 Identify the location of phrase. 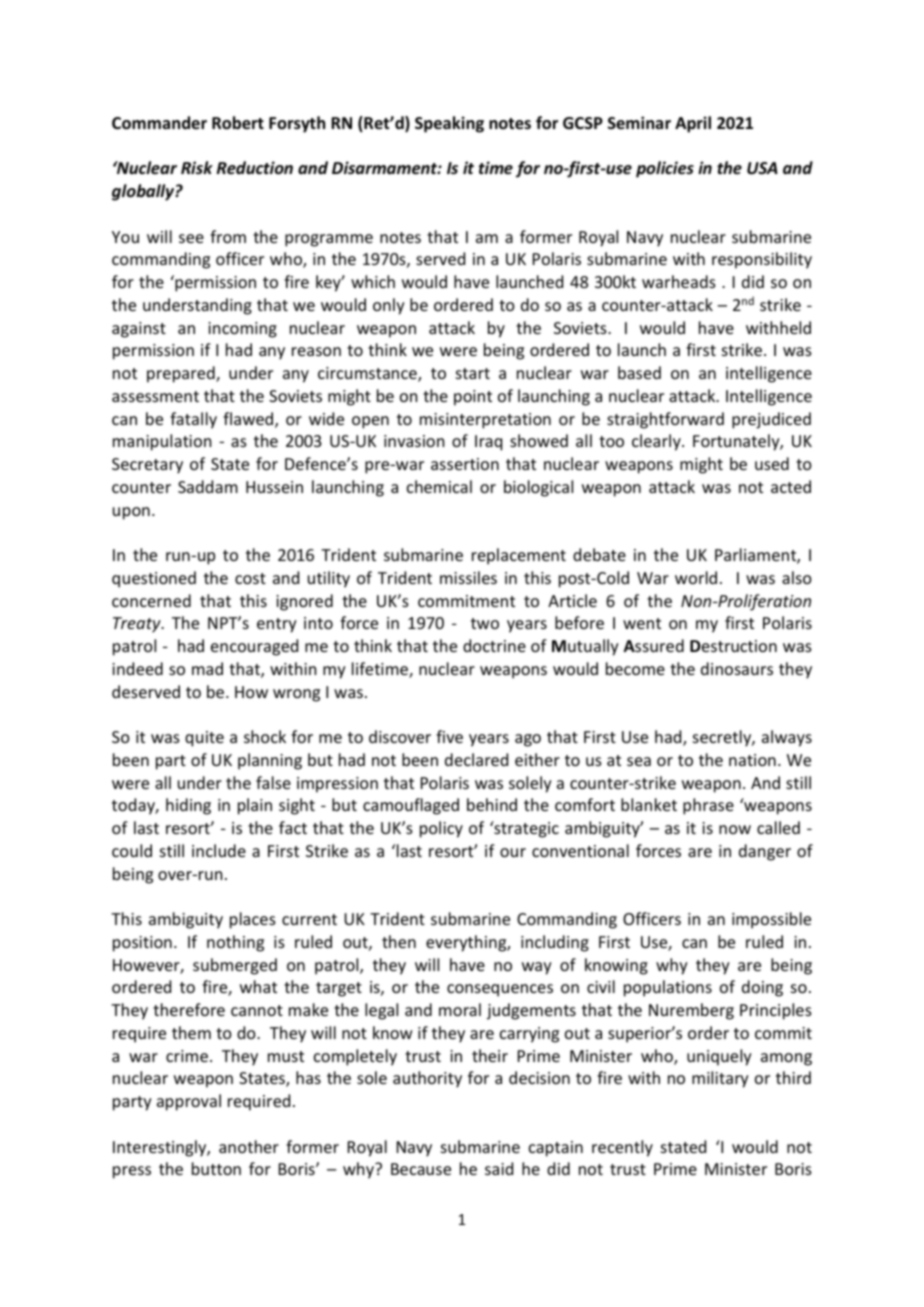
(708, 806).
